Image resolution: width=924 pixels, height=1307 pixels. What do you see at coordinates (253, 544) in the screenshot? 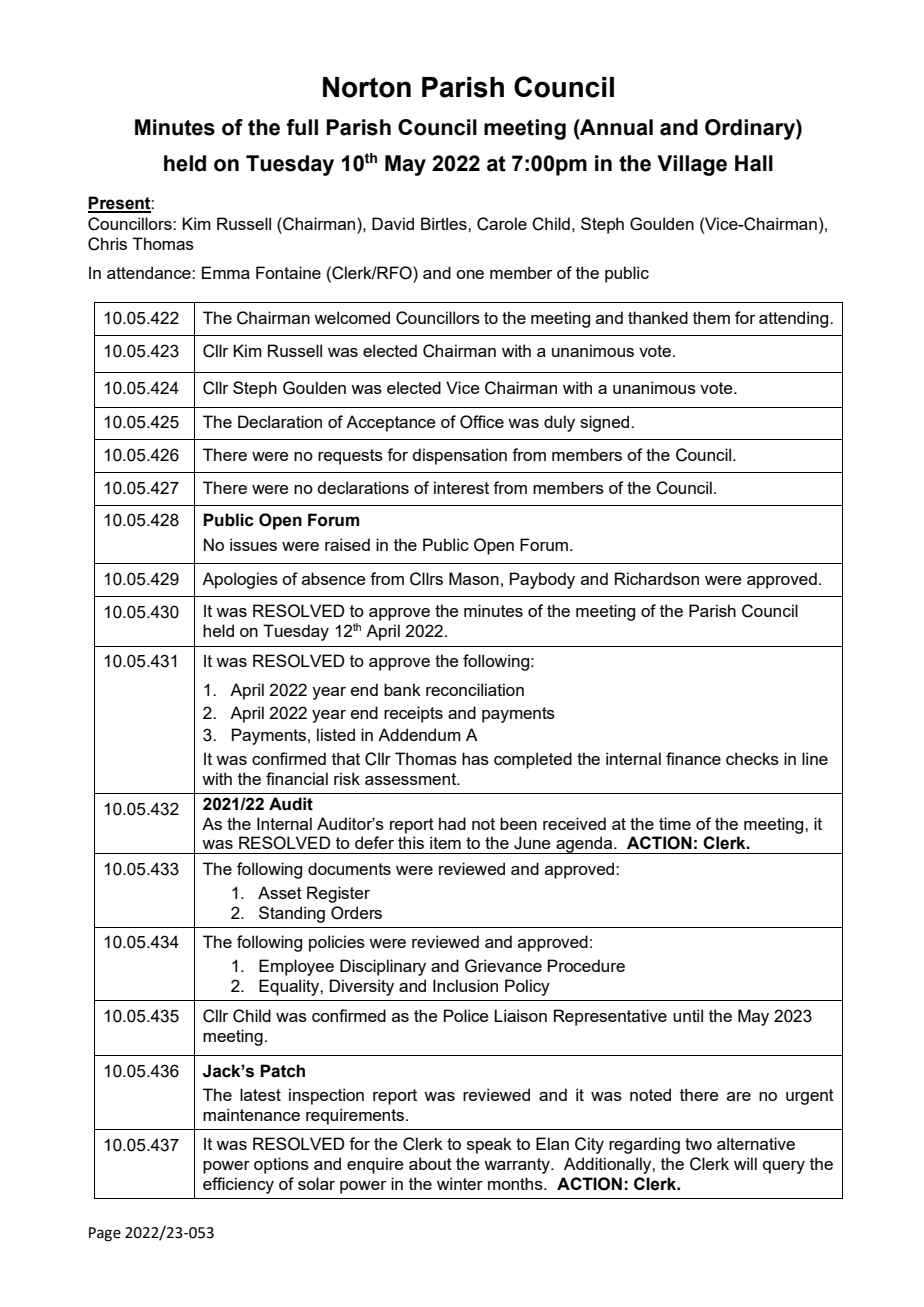
I see `issues` at bounding box center [253, 544].
